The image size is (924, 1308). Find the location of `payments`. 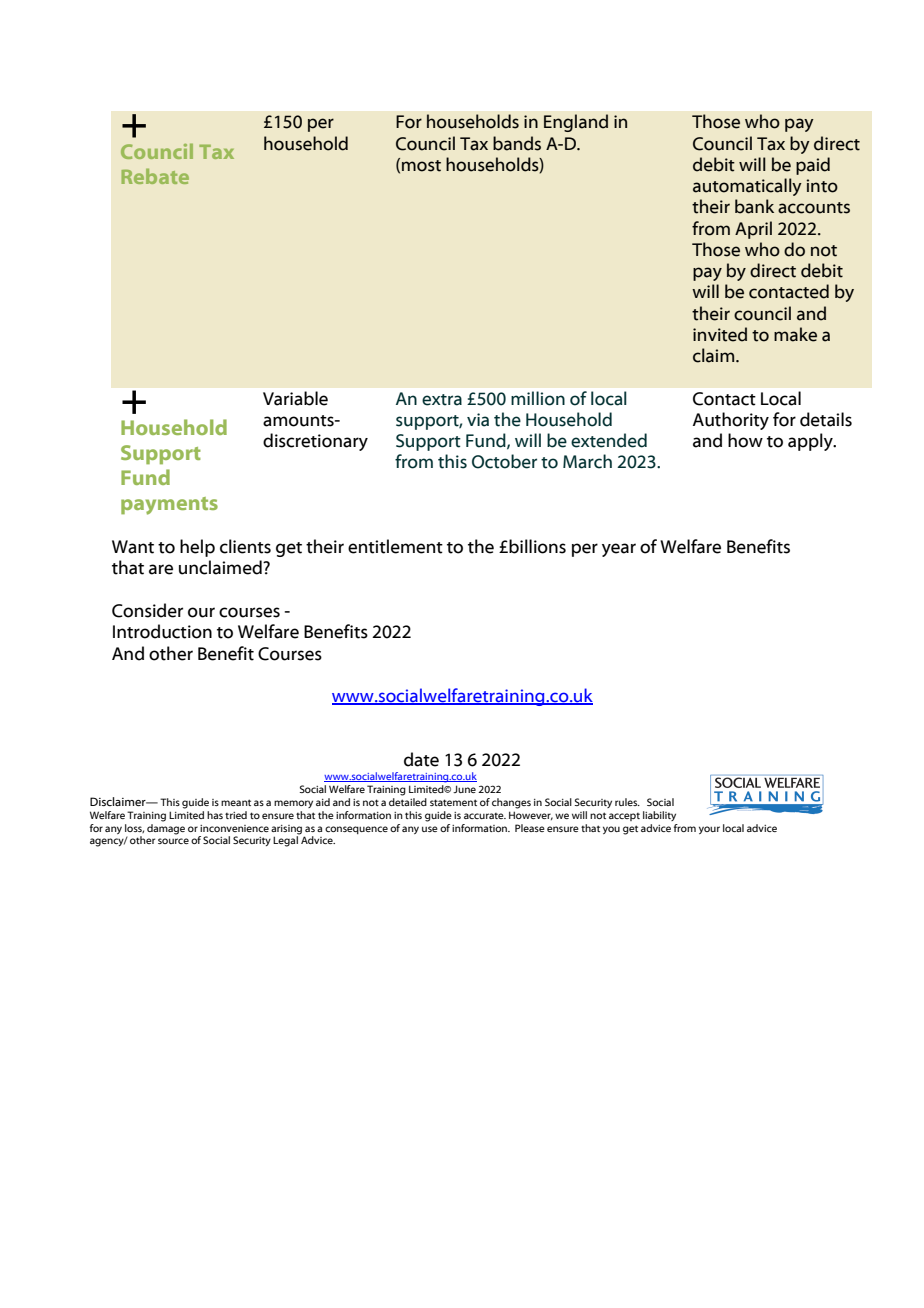

payments is located at coordinates (169, 506).
